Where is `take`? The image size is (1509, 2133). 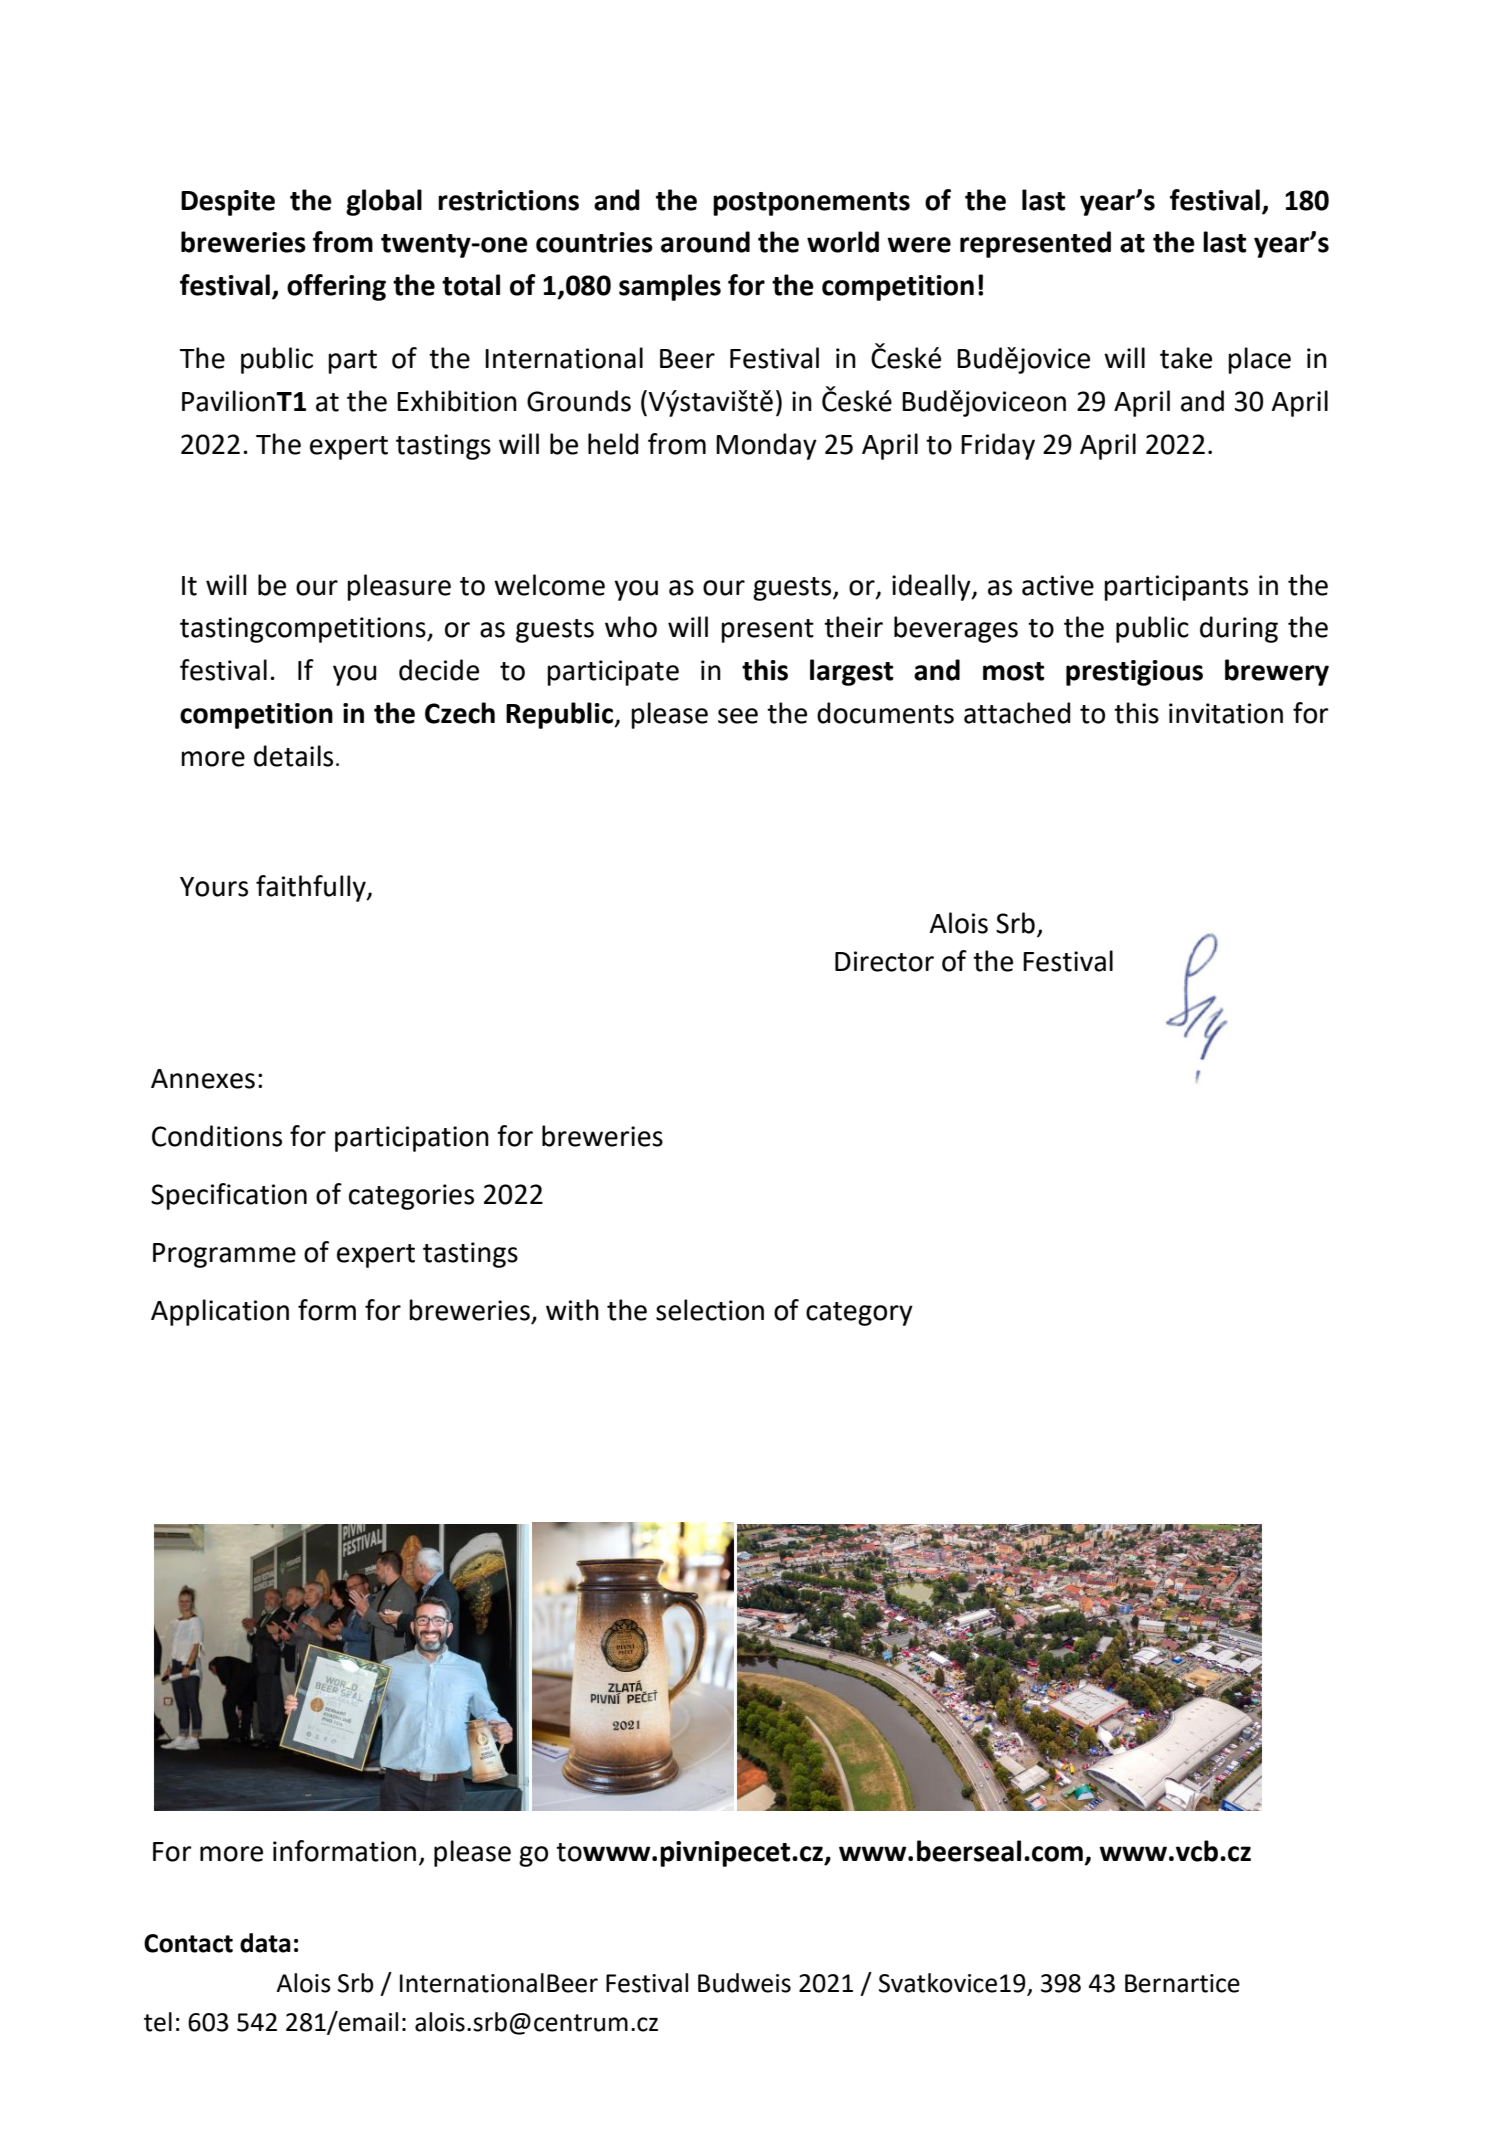 take is located at coordinates (1186, 358).
